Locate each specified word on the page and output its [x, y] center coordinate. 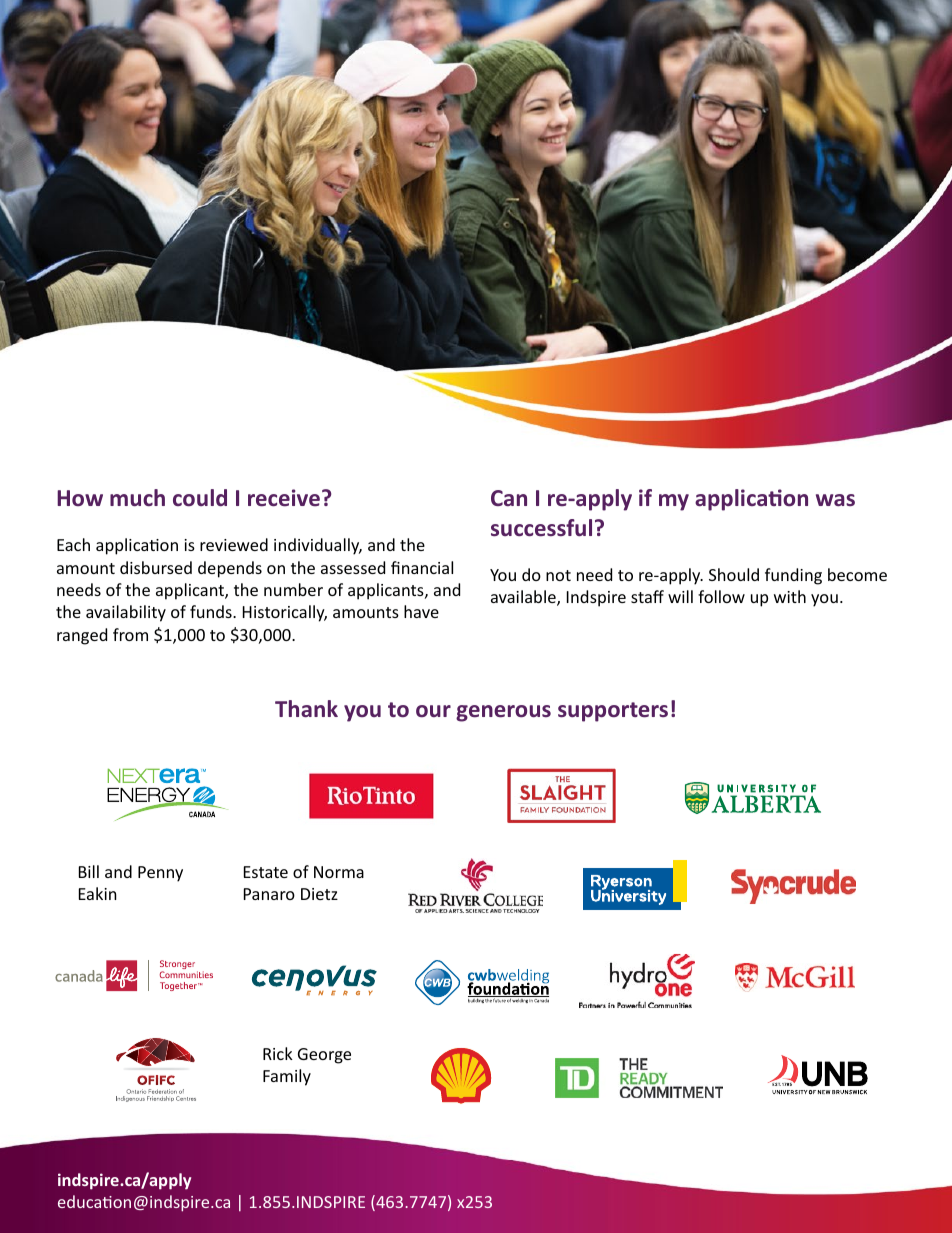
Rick [278, 1053]
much [137, 497]
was [835, 500]
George [324, 1056]
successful [541, 528]
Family [287, 1077]
